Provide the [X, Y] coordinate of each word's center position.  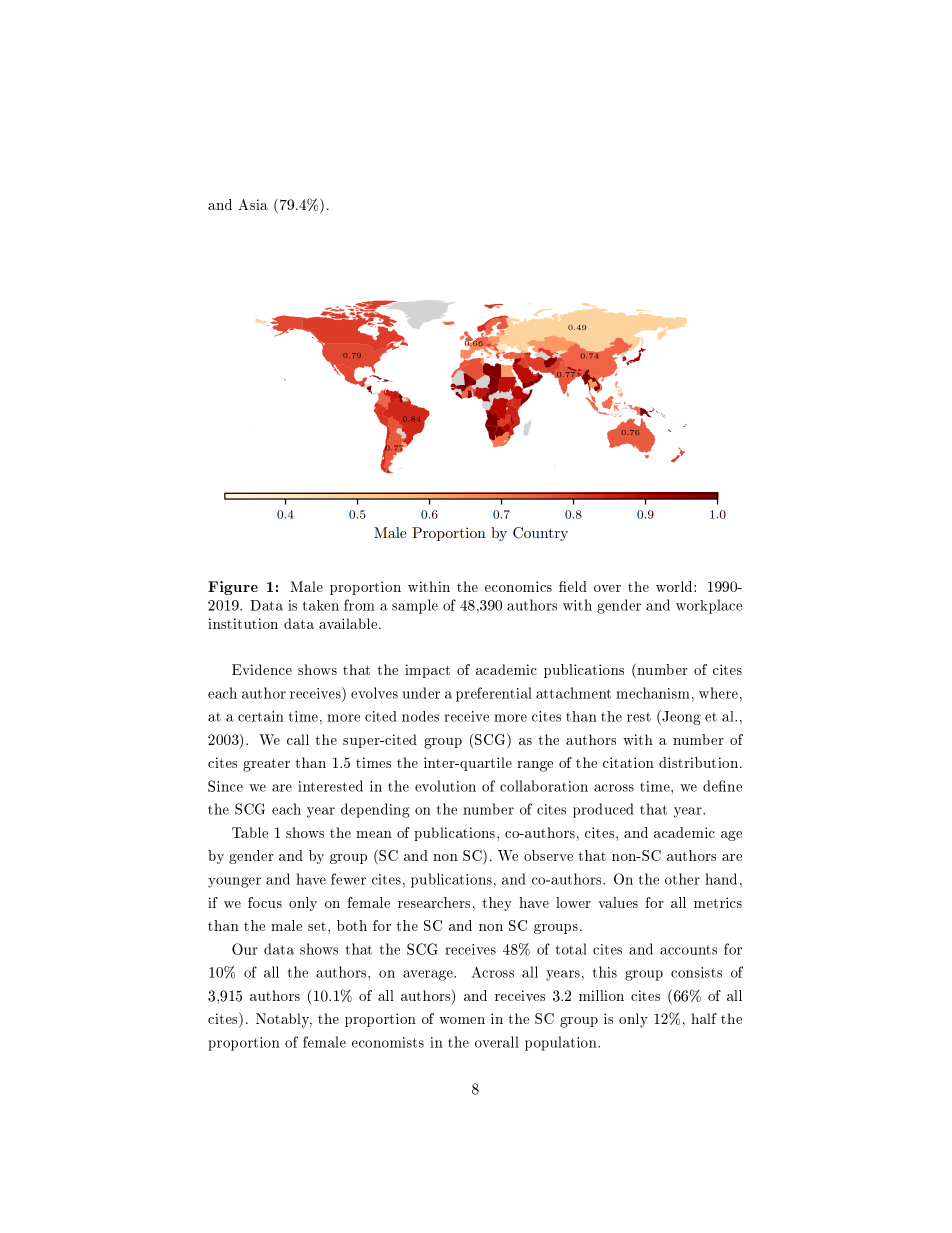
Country [540, 534]
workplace [709, 606]
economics [518, 586]
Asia [253, 204]
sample [415, 606]
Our [245, 949]
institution [243, 623]
